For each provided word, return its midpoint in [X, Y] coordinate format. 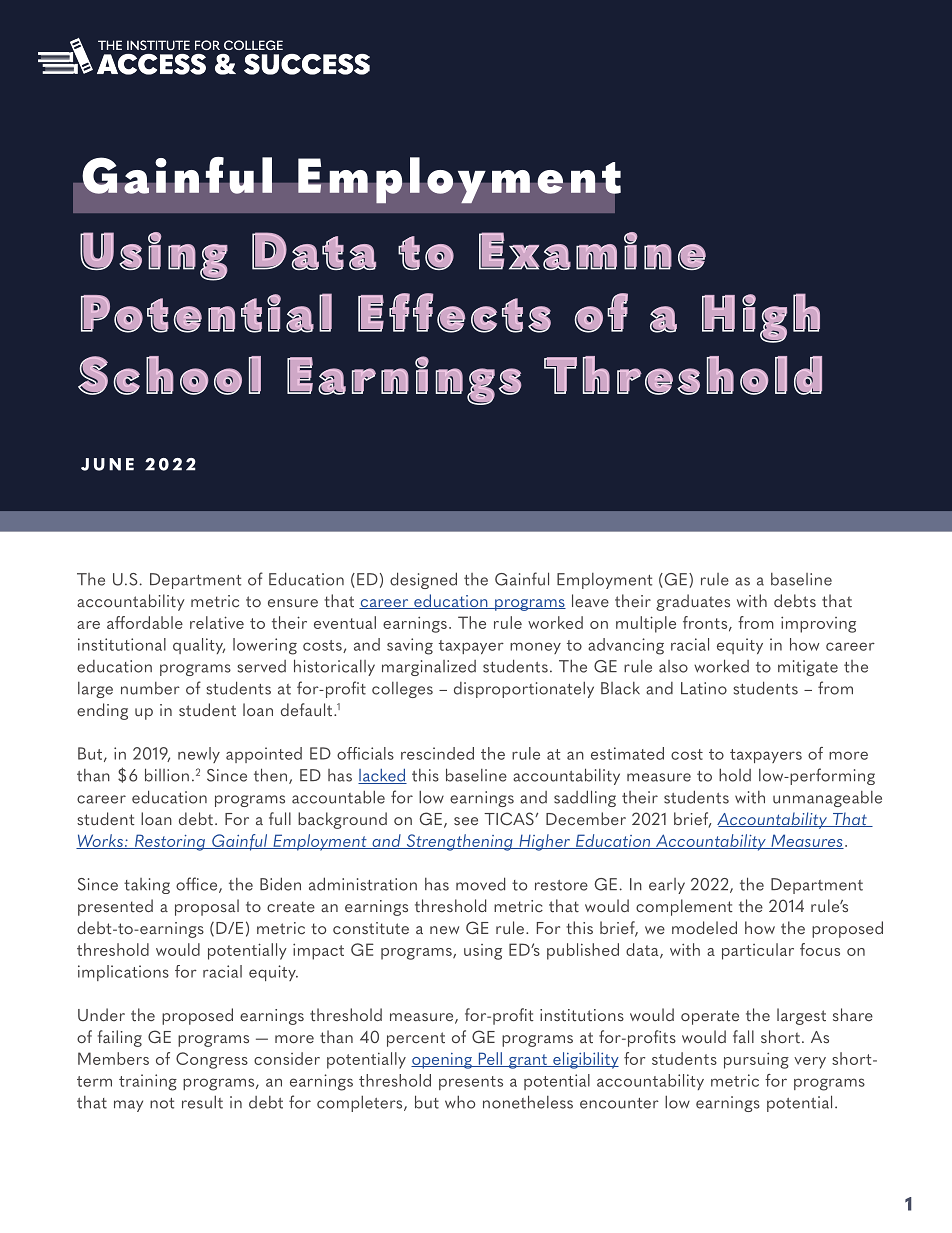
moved [480, 884]
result [202, 1102]
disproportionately [524, 689]
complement [684, 907]
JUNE [107, 464]
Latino [704, 688]
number [150, 688]
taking [147, 886]
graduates [693, 602]
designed [423, 580]
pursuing [756, 1060]
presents [471, 1083]
